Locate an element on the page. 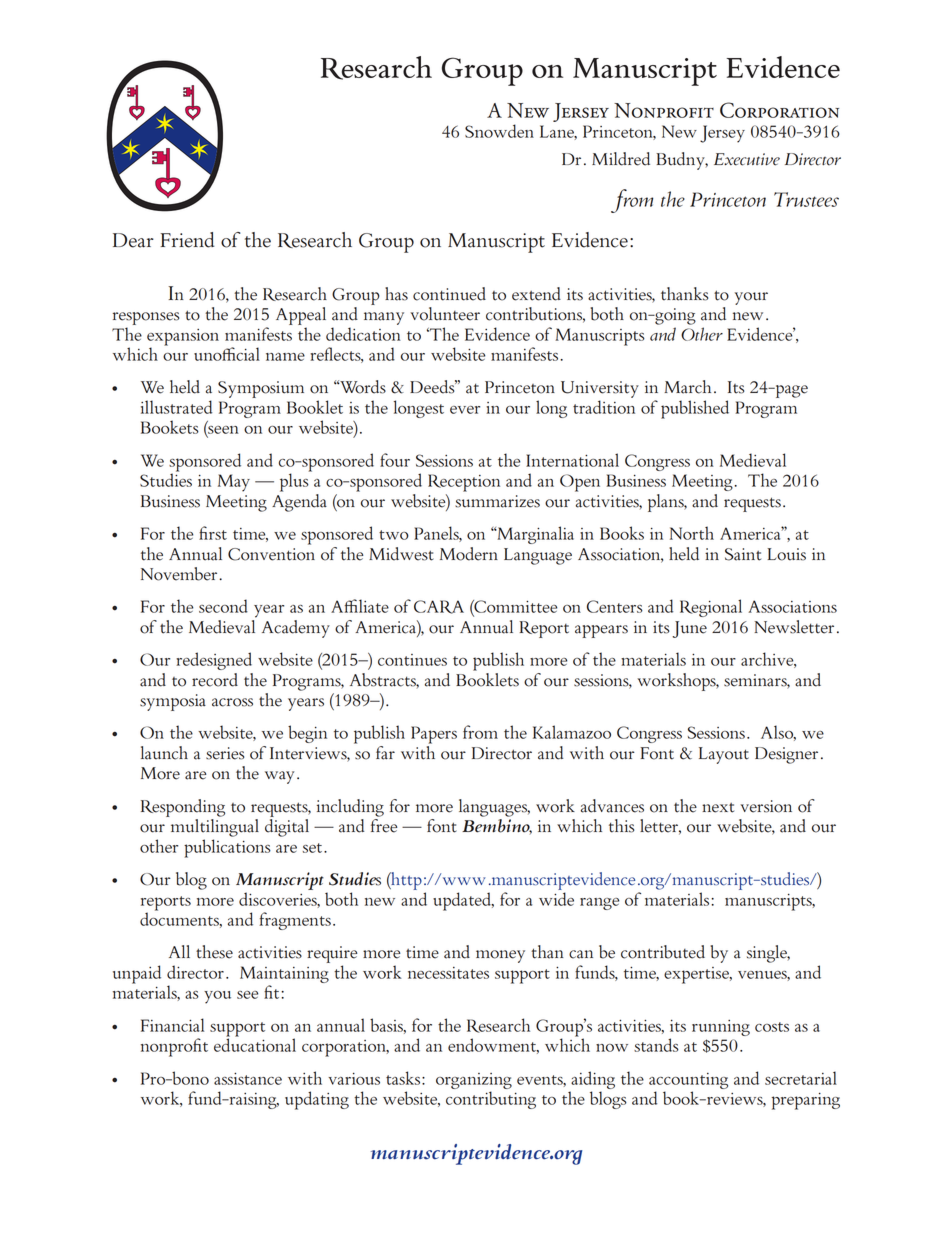  organizing is located at coordinates (474, 1081).
